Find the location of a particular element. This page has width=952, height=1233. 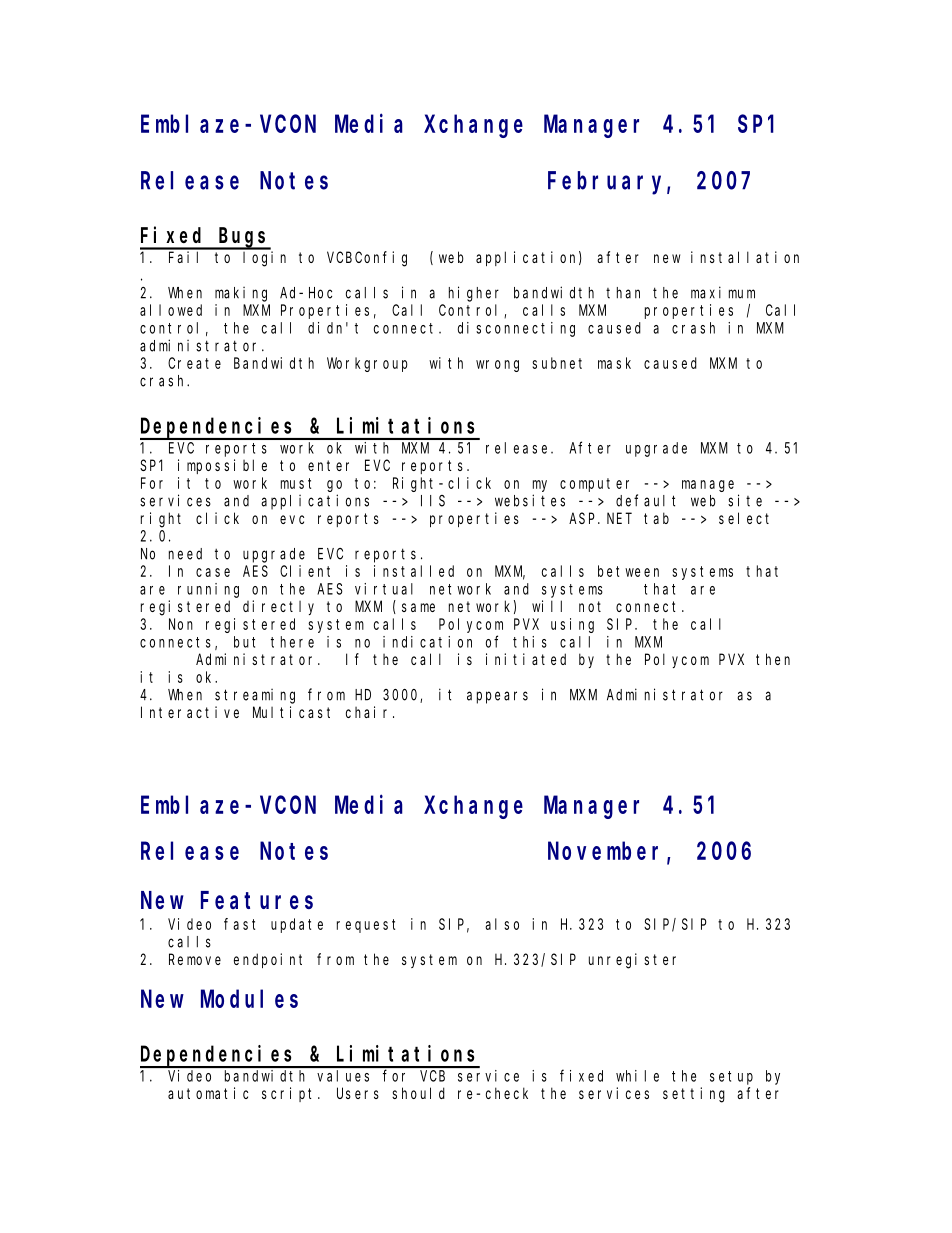

mask is located at coordinates (614, 363).
